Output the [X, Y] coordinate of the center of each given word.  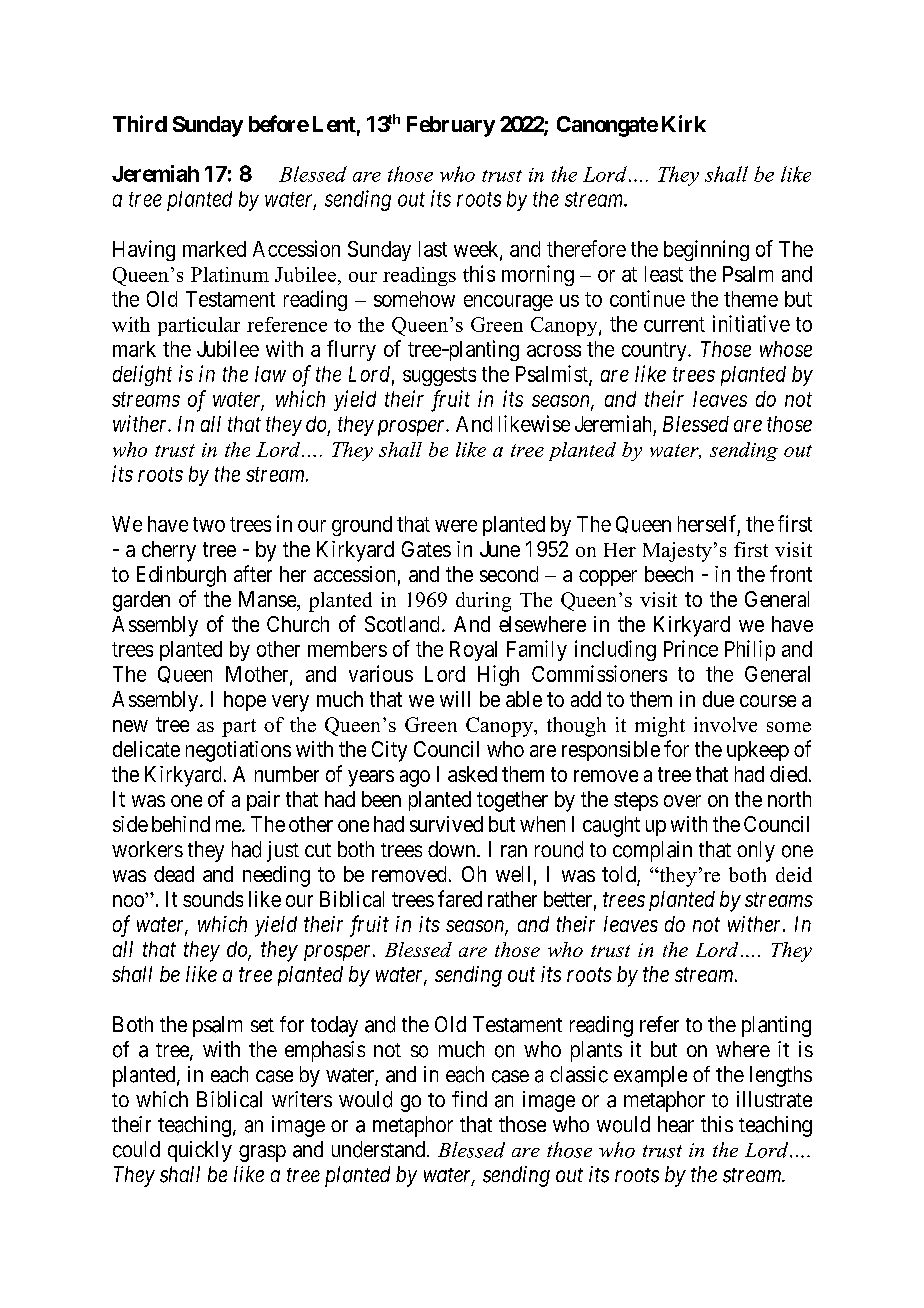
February [451, 126]
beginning [706, 250]
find [469, 1099]
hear [676, 1124]
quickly [200, 1151]
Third [140, 123]
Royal [473, 651]
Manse [268, 599]
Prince [691, 648]
